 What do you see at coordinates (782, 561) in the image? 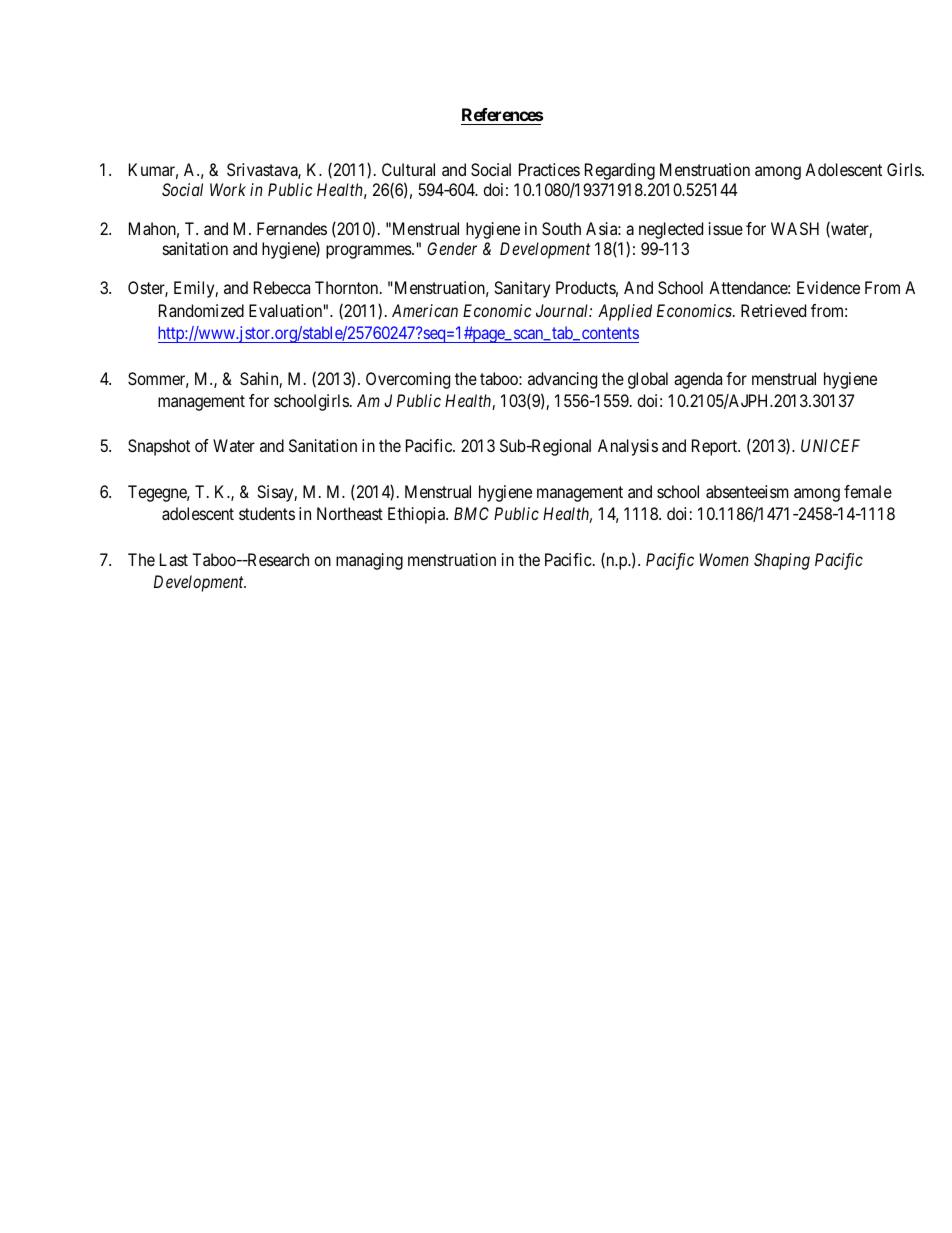
I see `Shaping` at bounding box center [782, 561].
